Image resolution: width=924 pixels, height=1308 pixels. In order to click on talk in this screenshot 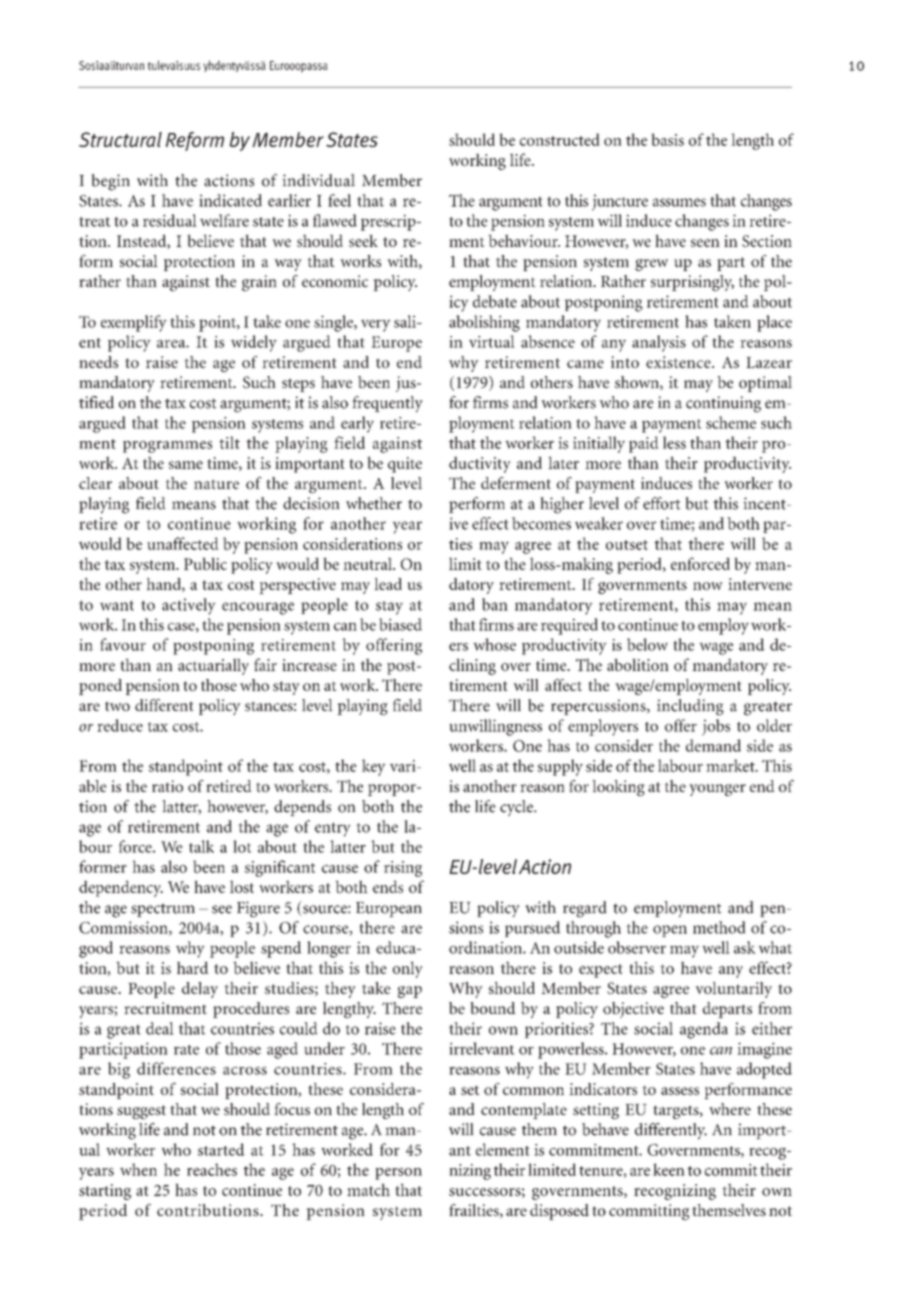, I will do `click(201, 846)`.
